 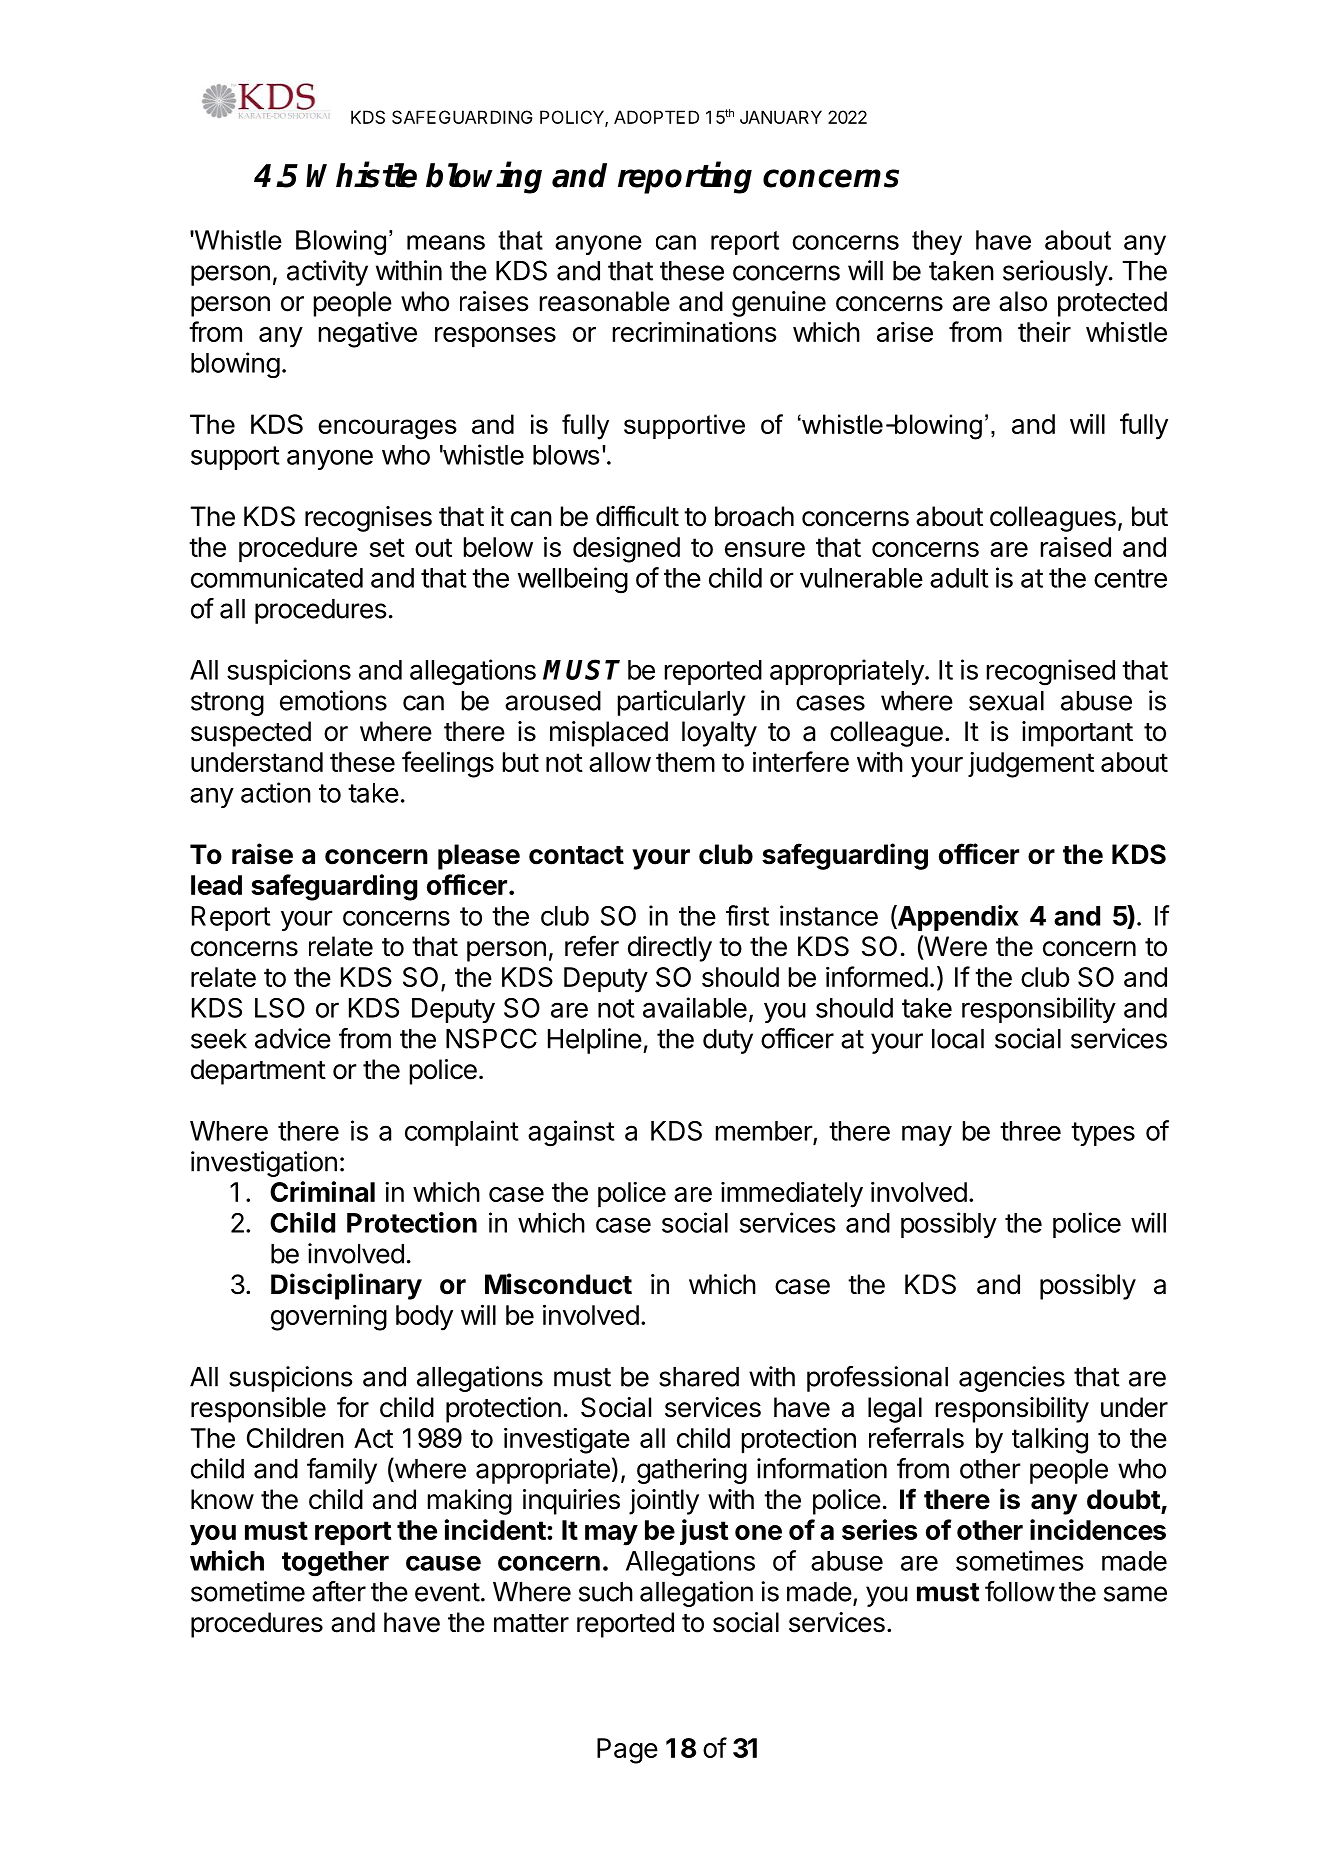 I want to click on Page, so click(x=627, y=1751).
